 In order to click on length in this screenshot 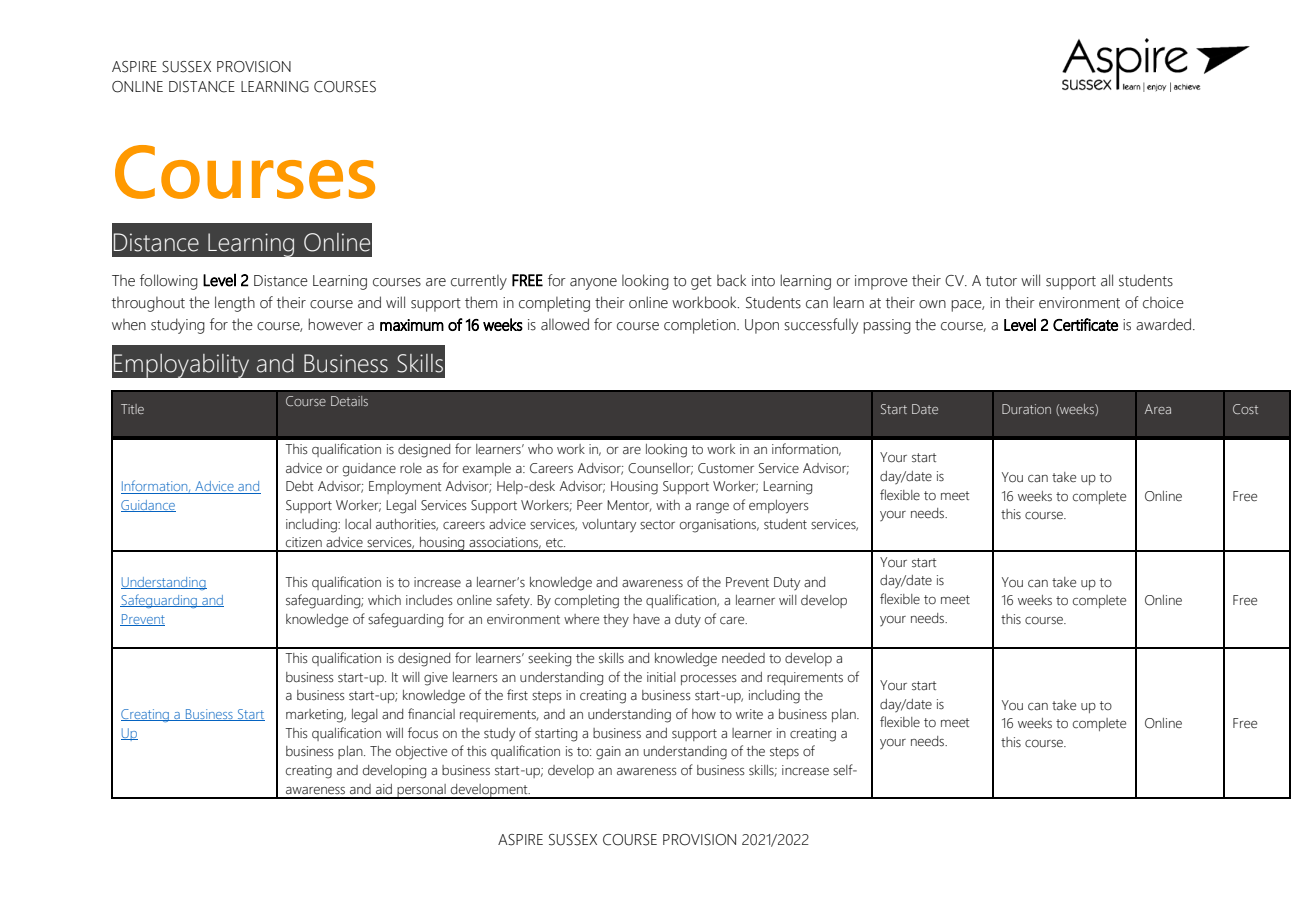, I will do `click(235, 304)`.
